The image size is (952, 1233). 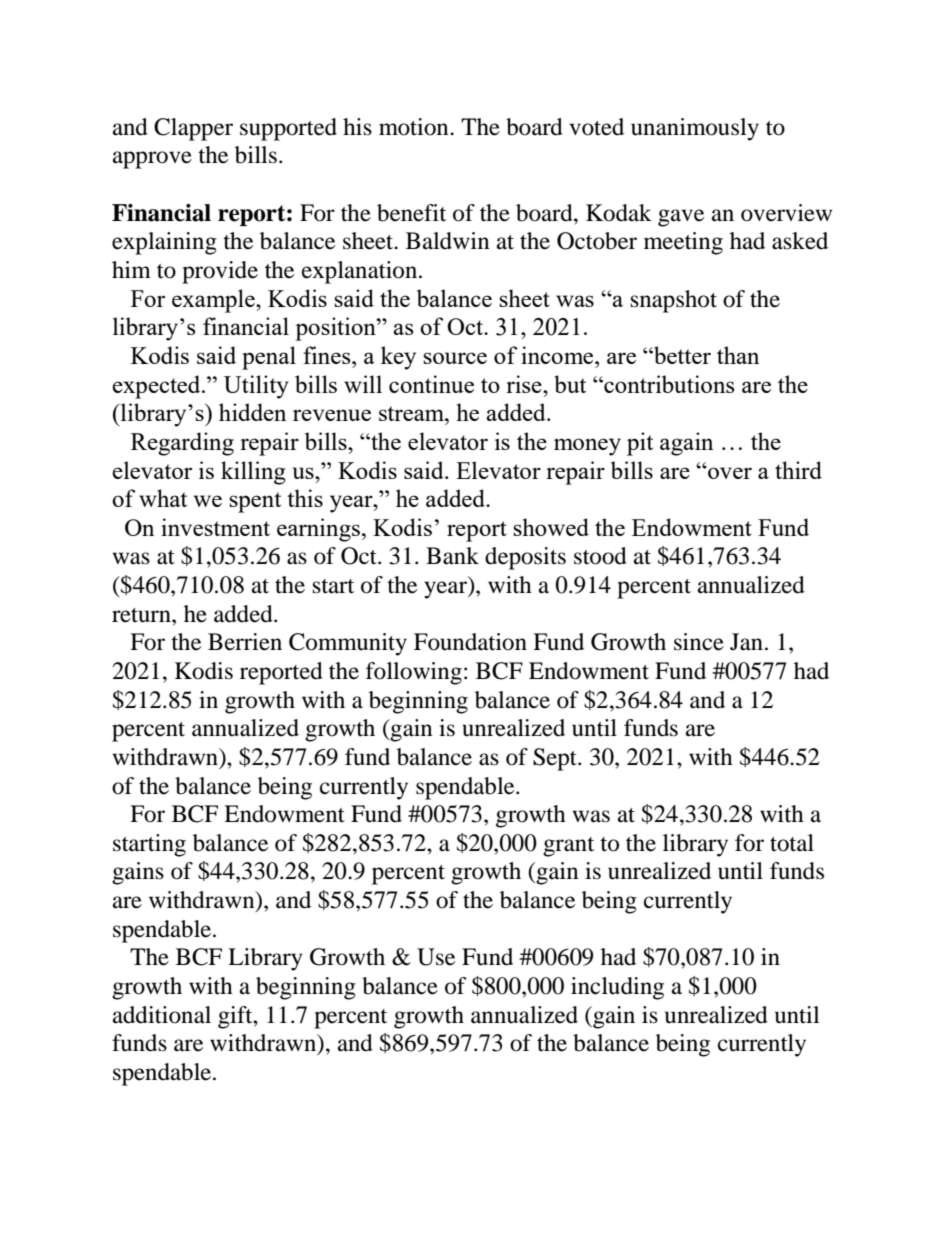 What do you see at coordinates (640, 444) in the document?
I see `pit` at bounding box center [640, 444].
